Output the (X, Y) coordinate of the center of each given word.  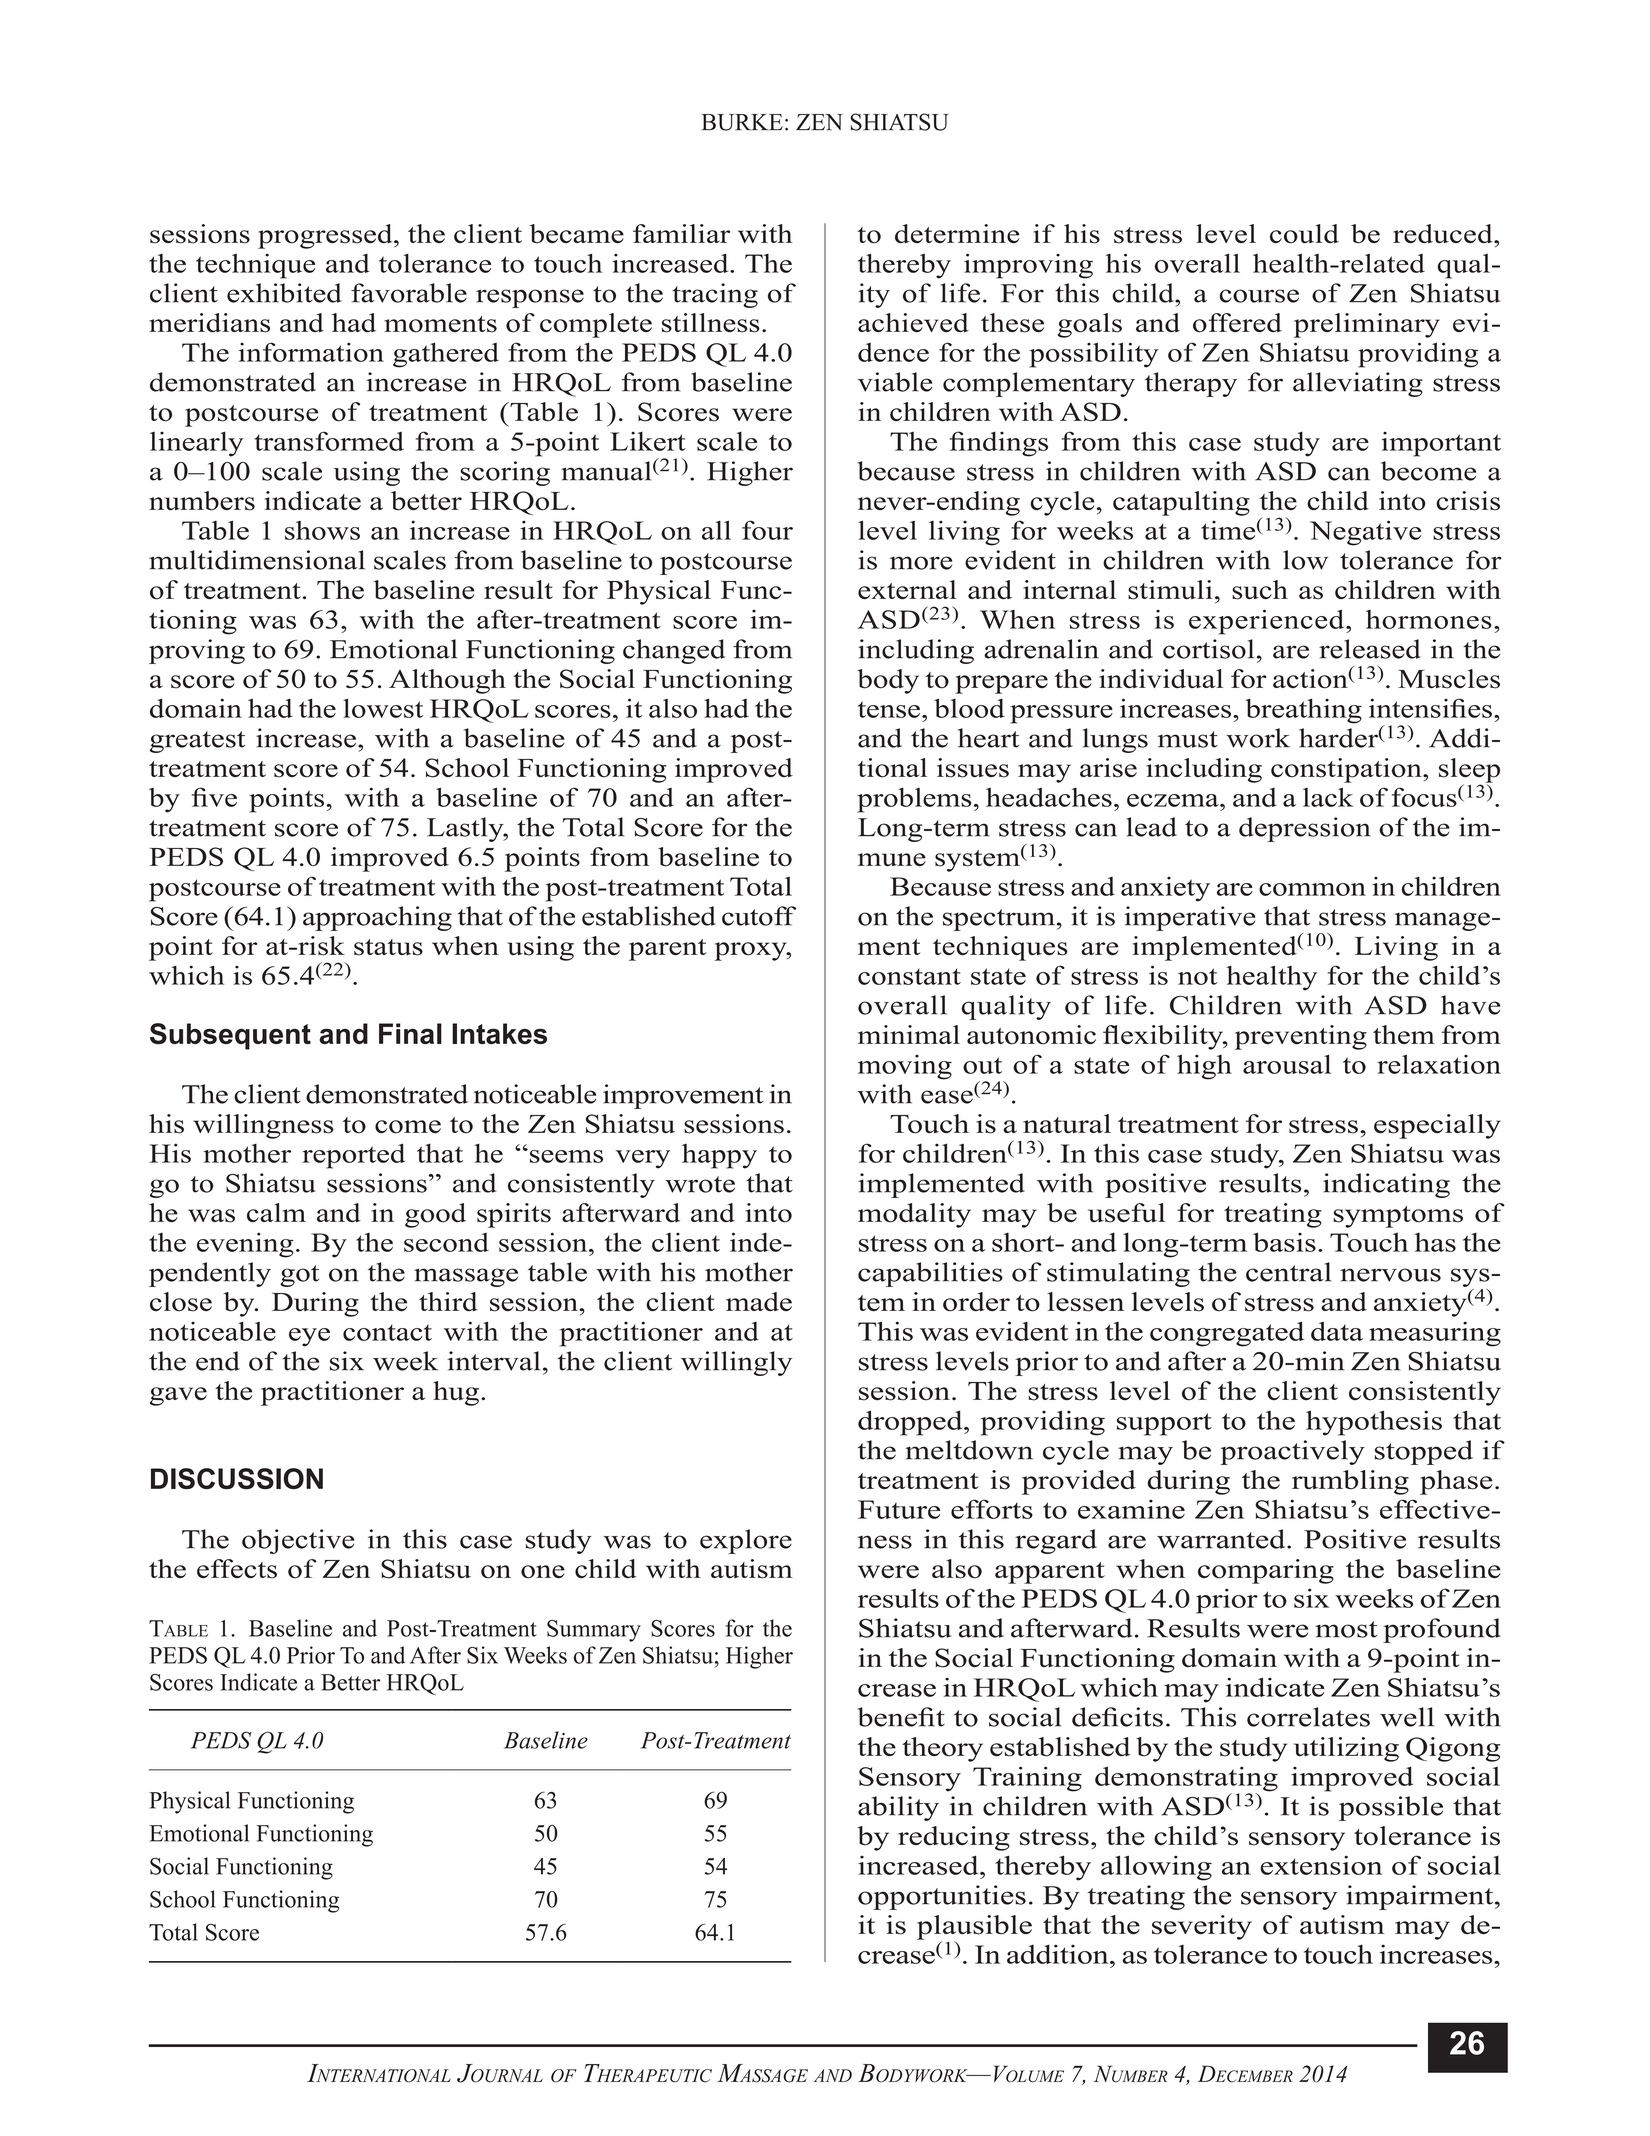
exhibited (284, 293)
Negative (1365, 533)
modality (914, 1215)
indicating (1386, 1185)
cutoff (759, 916)
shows (322, 530)
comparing (1266, 1571)
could (1304, 234)
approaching (377, 918)
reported (353, 1156)
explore (746, 1541)
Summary (594, 1631)
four (767, 530)
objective (298, 1541)
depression (1305, 829)
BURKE (742, 122)
